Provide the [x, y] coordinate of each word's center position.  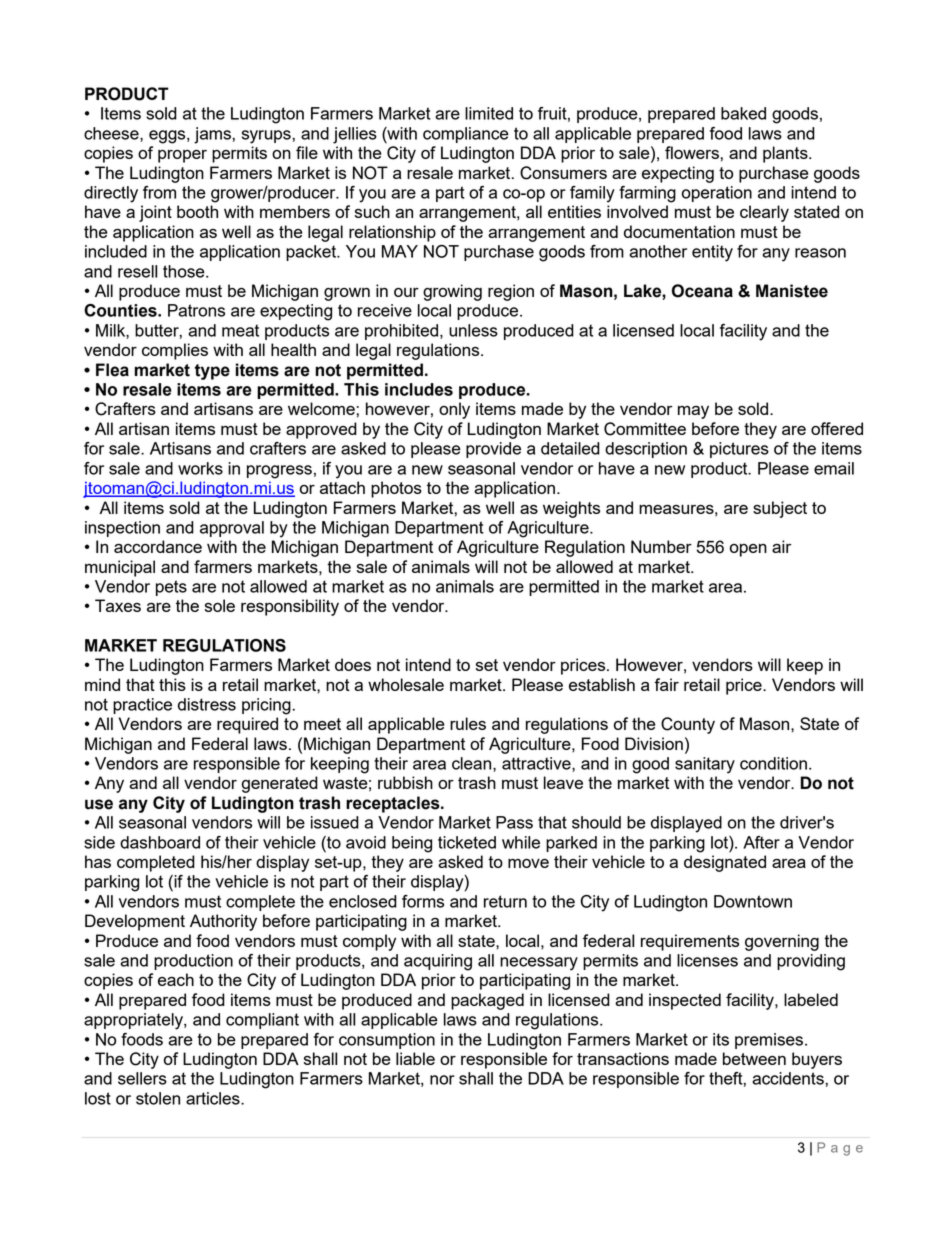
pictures [739, 450]
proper [182, 156]
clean [473, 764]
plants [786, 154]
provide [493, 450]
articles [214, 1098]
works [200, 468]
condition [773, 763]
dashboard [160, 842]
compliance [466, 135]
